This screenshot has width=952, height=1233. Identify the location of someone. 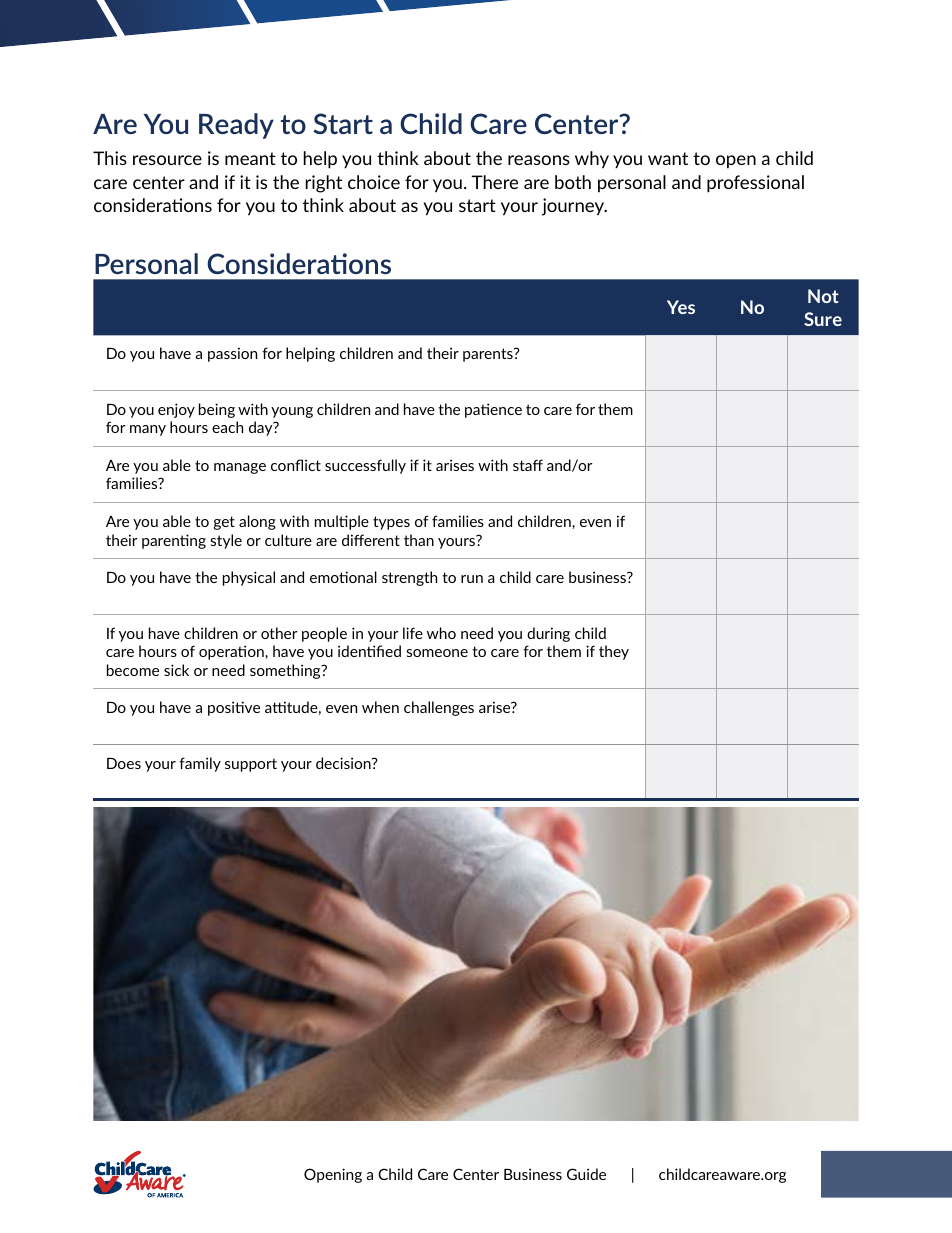
(437, 653).
